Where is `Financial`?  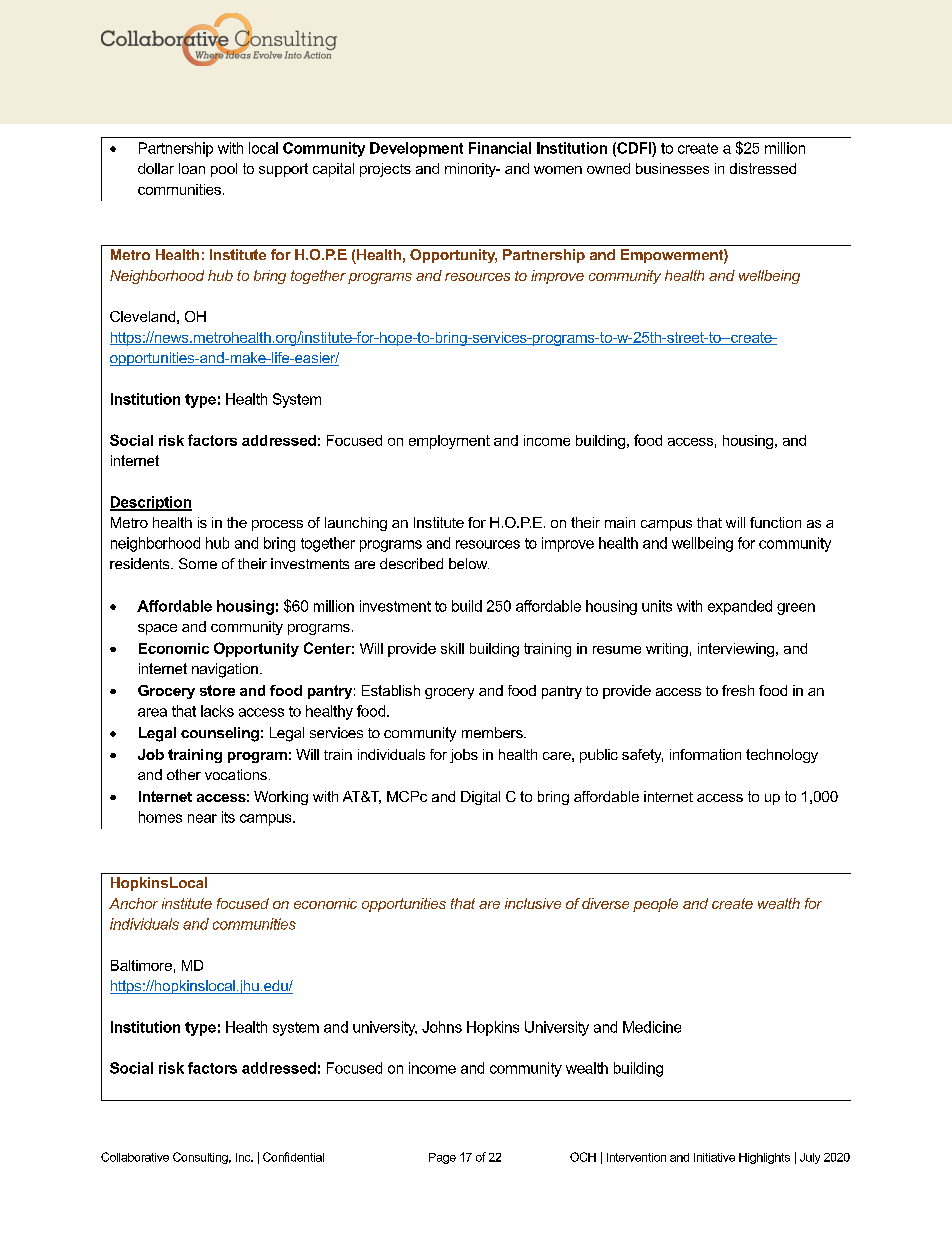 Financial is located at coordinates (500, 148).
